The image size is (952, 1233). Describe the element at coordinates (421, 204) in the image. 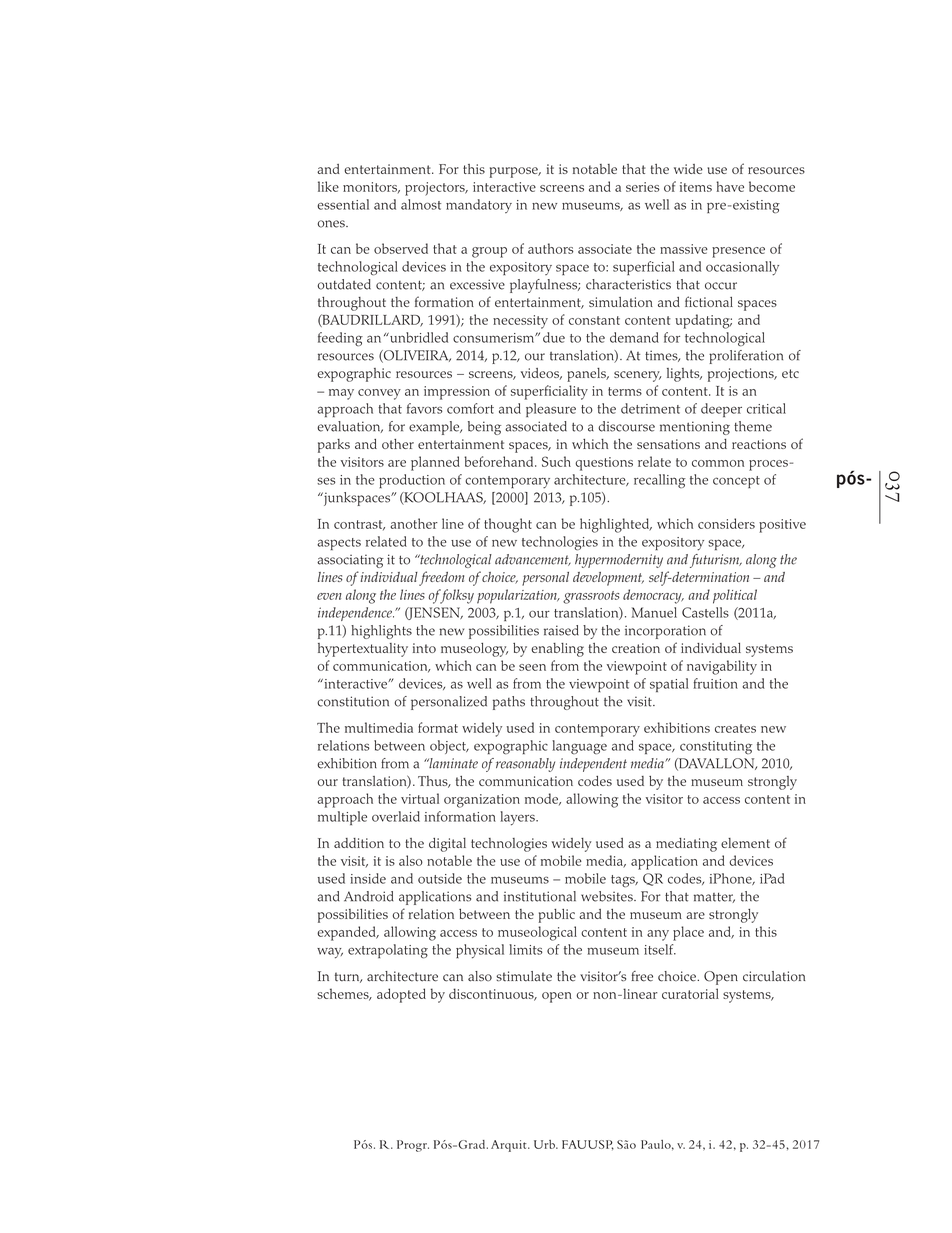

I see `almost` at that location.
